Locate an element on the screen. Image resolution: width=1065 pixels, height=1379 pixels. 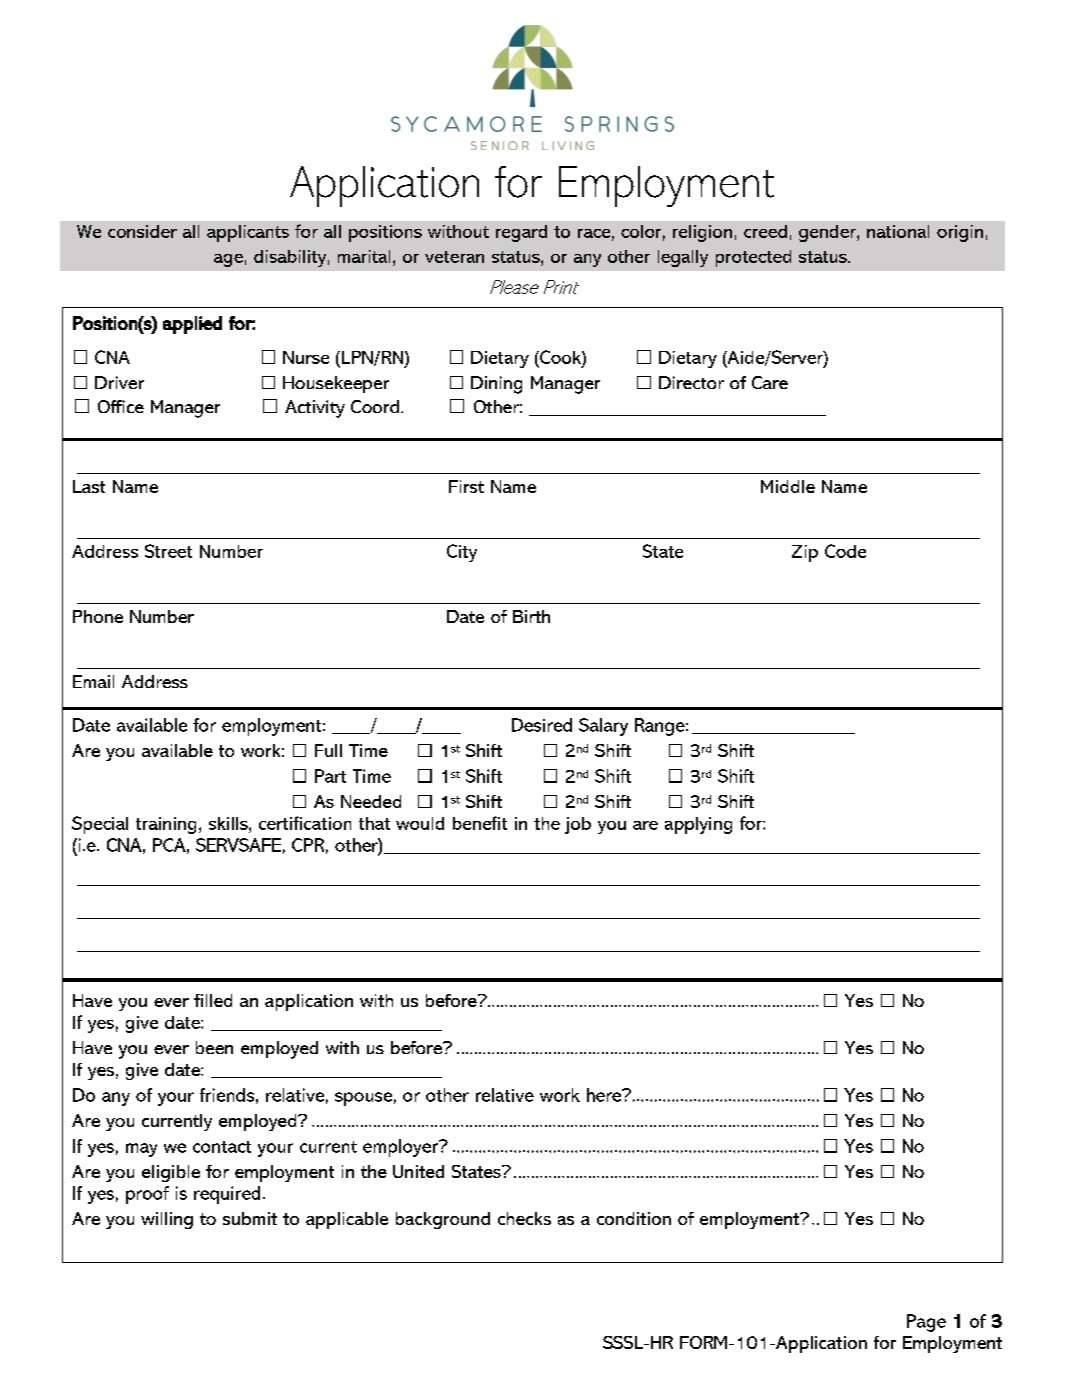
regard is located at coordinates (521, 233).
